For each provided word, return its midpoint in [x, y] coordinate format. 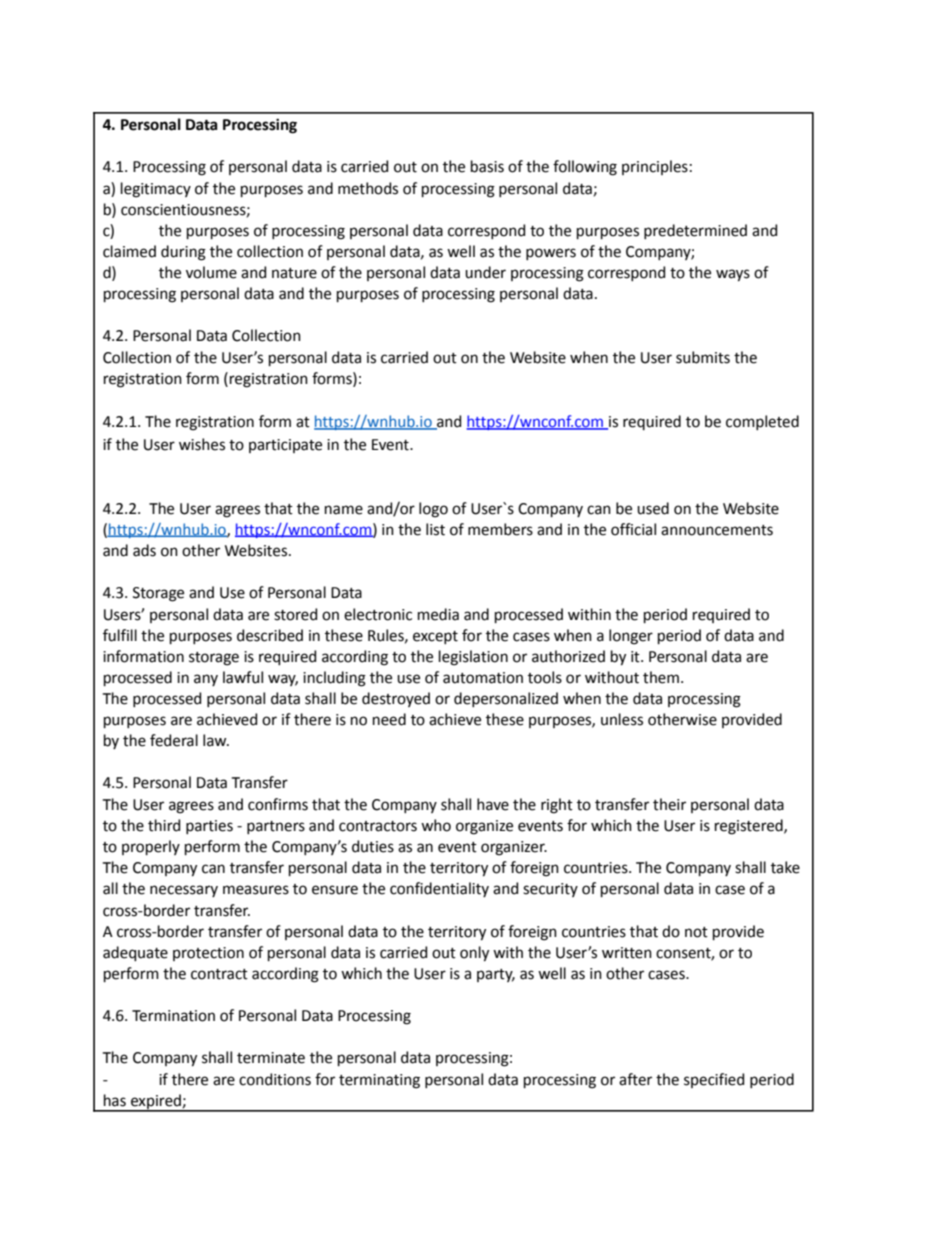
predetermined [695, 231]
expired [156, 1102]
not [696, 932]
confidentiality [439, 889]
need [389, 719]
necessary [184, 891]
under [485, 272]
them [661, 677]
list [435, 529]
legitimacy [156, 190]
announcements [717, 530]
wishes [202, 444]
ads [144, 550]
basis [487, 166]
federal [174, 740]
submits [703, 357]
